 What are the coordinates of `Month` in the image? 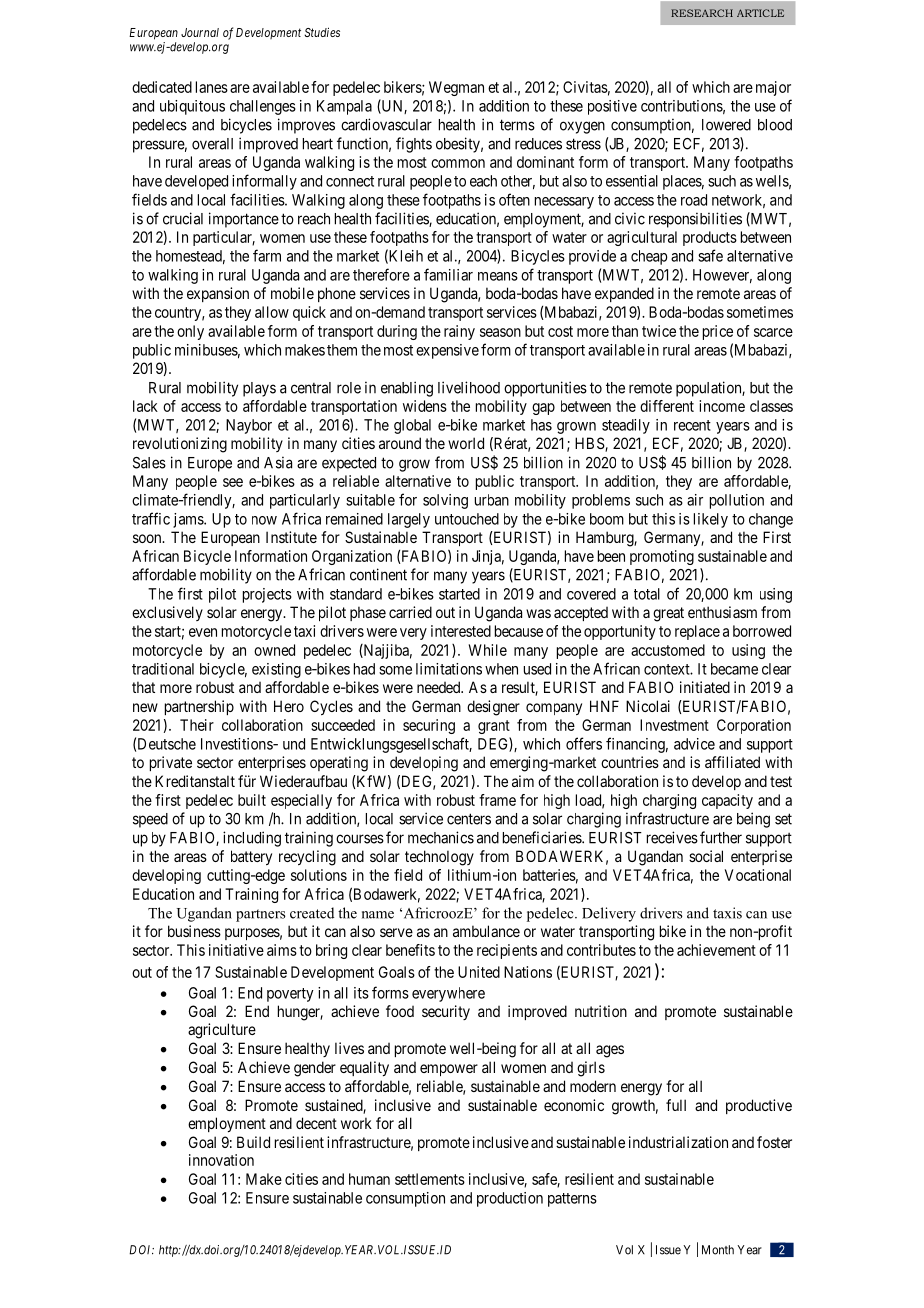 It's located at (718, 1250).
